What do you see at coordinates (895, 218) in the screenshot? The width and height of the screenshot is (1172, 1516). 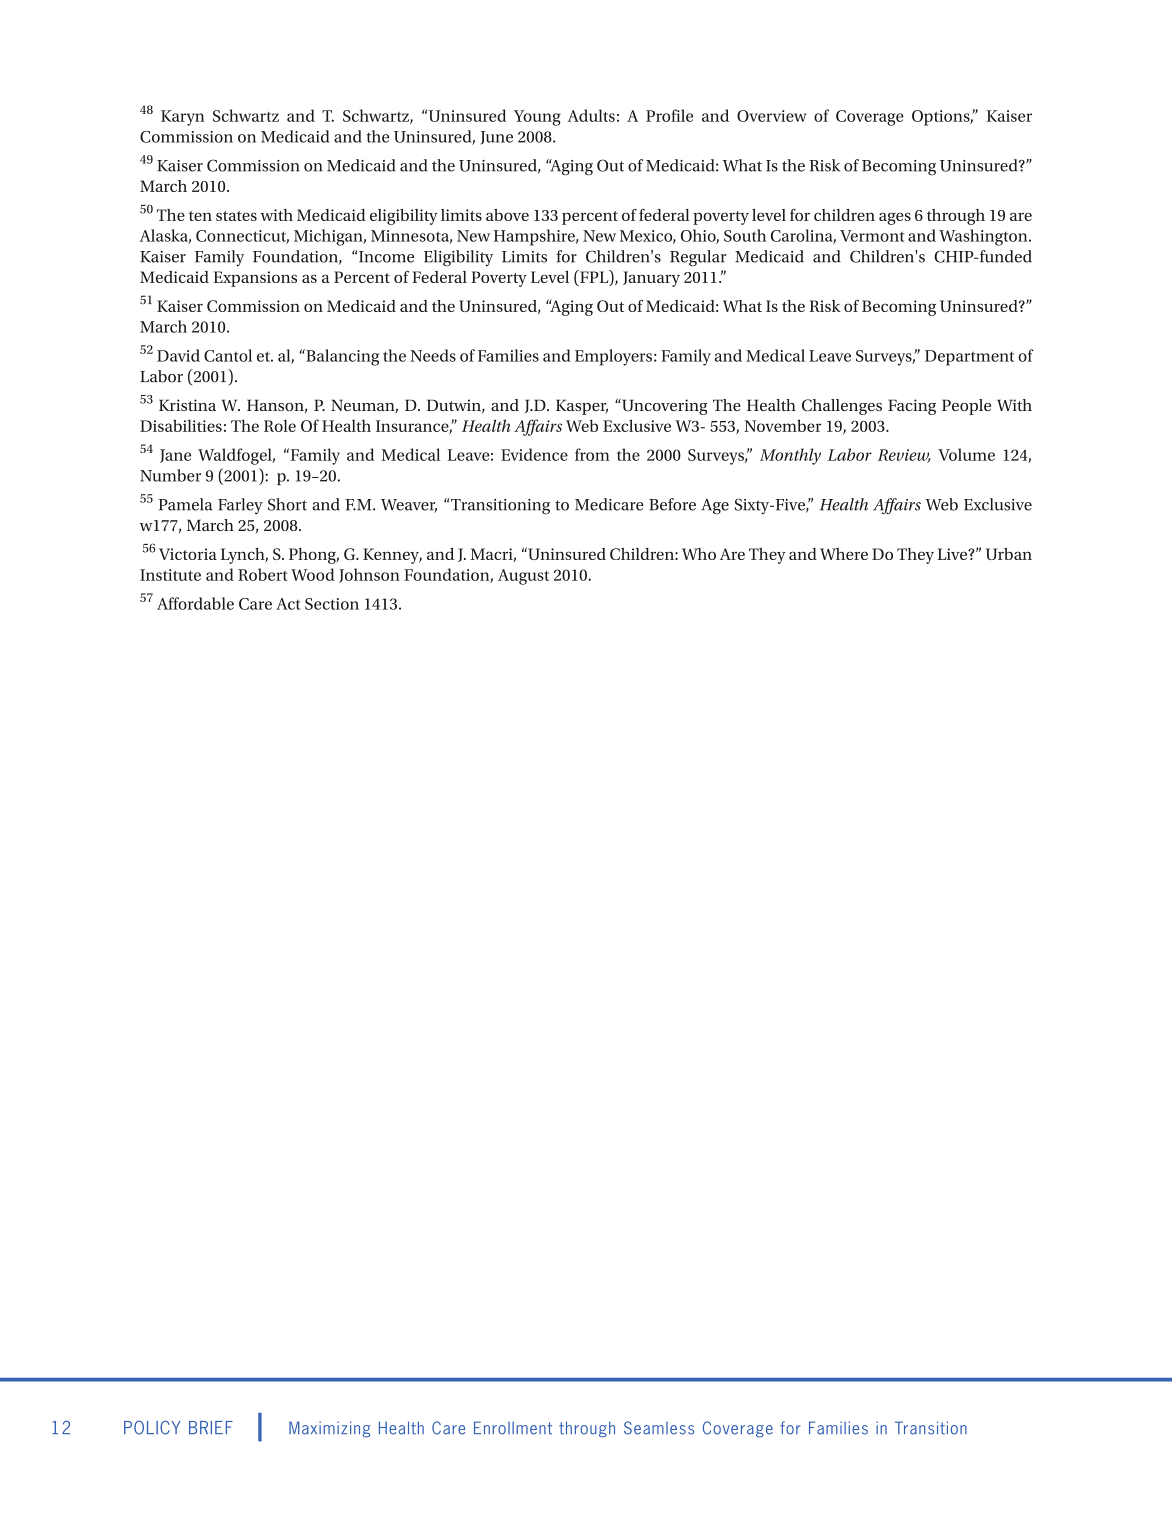 I see `ages` at bounding box center [895, 218].
